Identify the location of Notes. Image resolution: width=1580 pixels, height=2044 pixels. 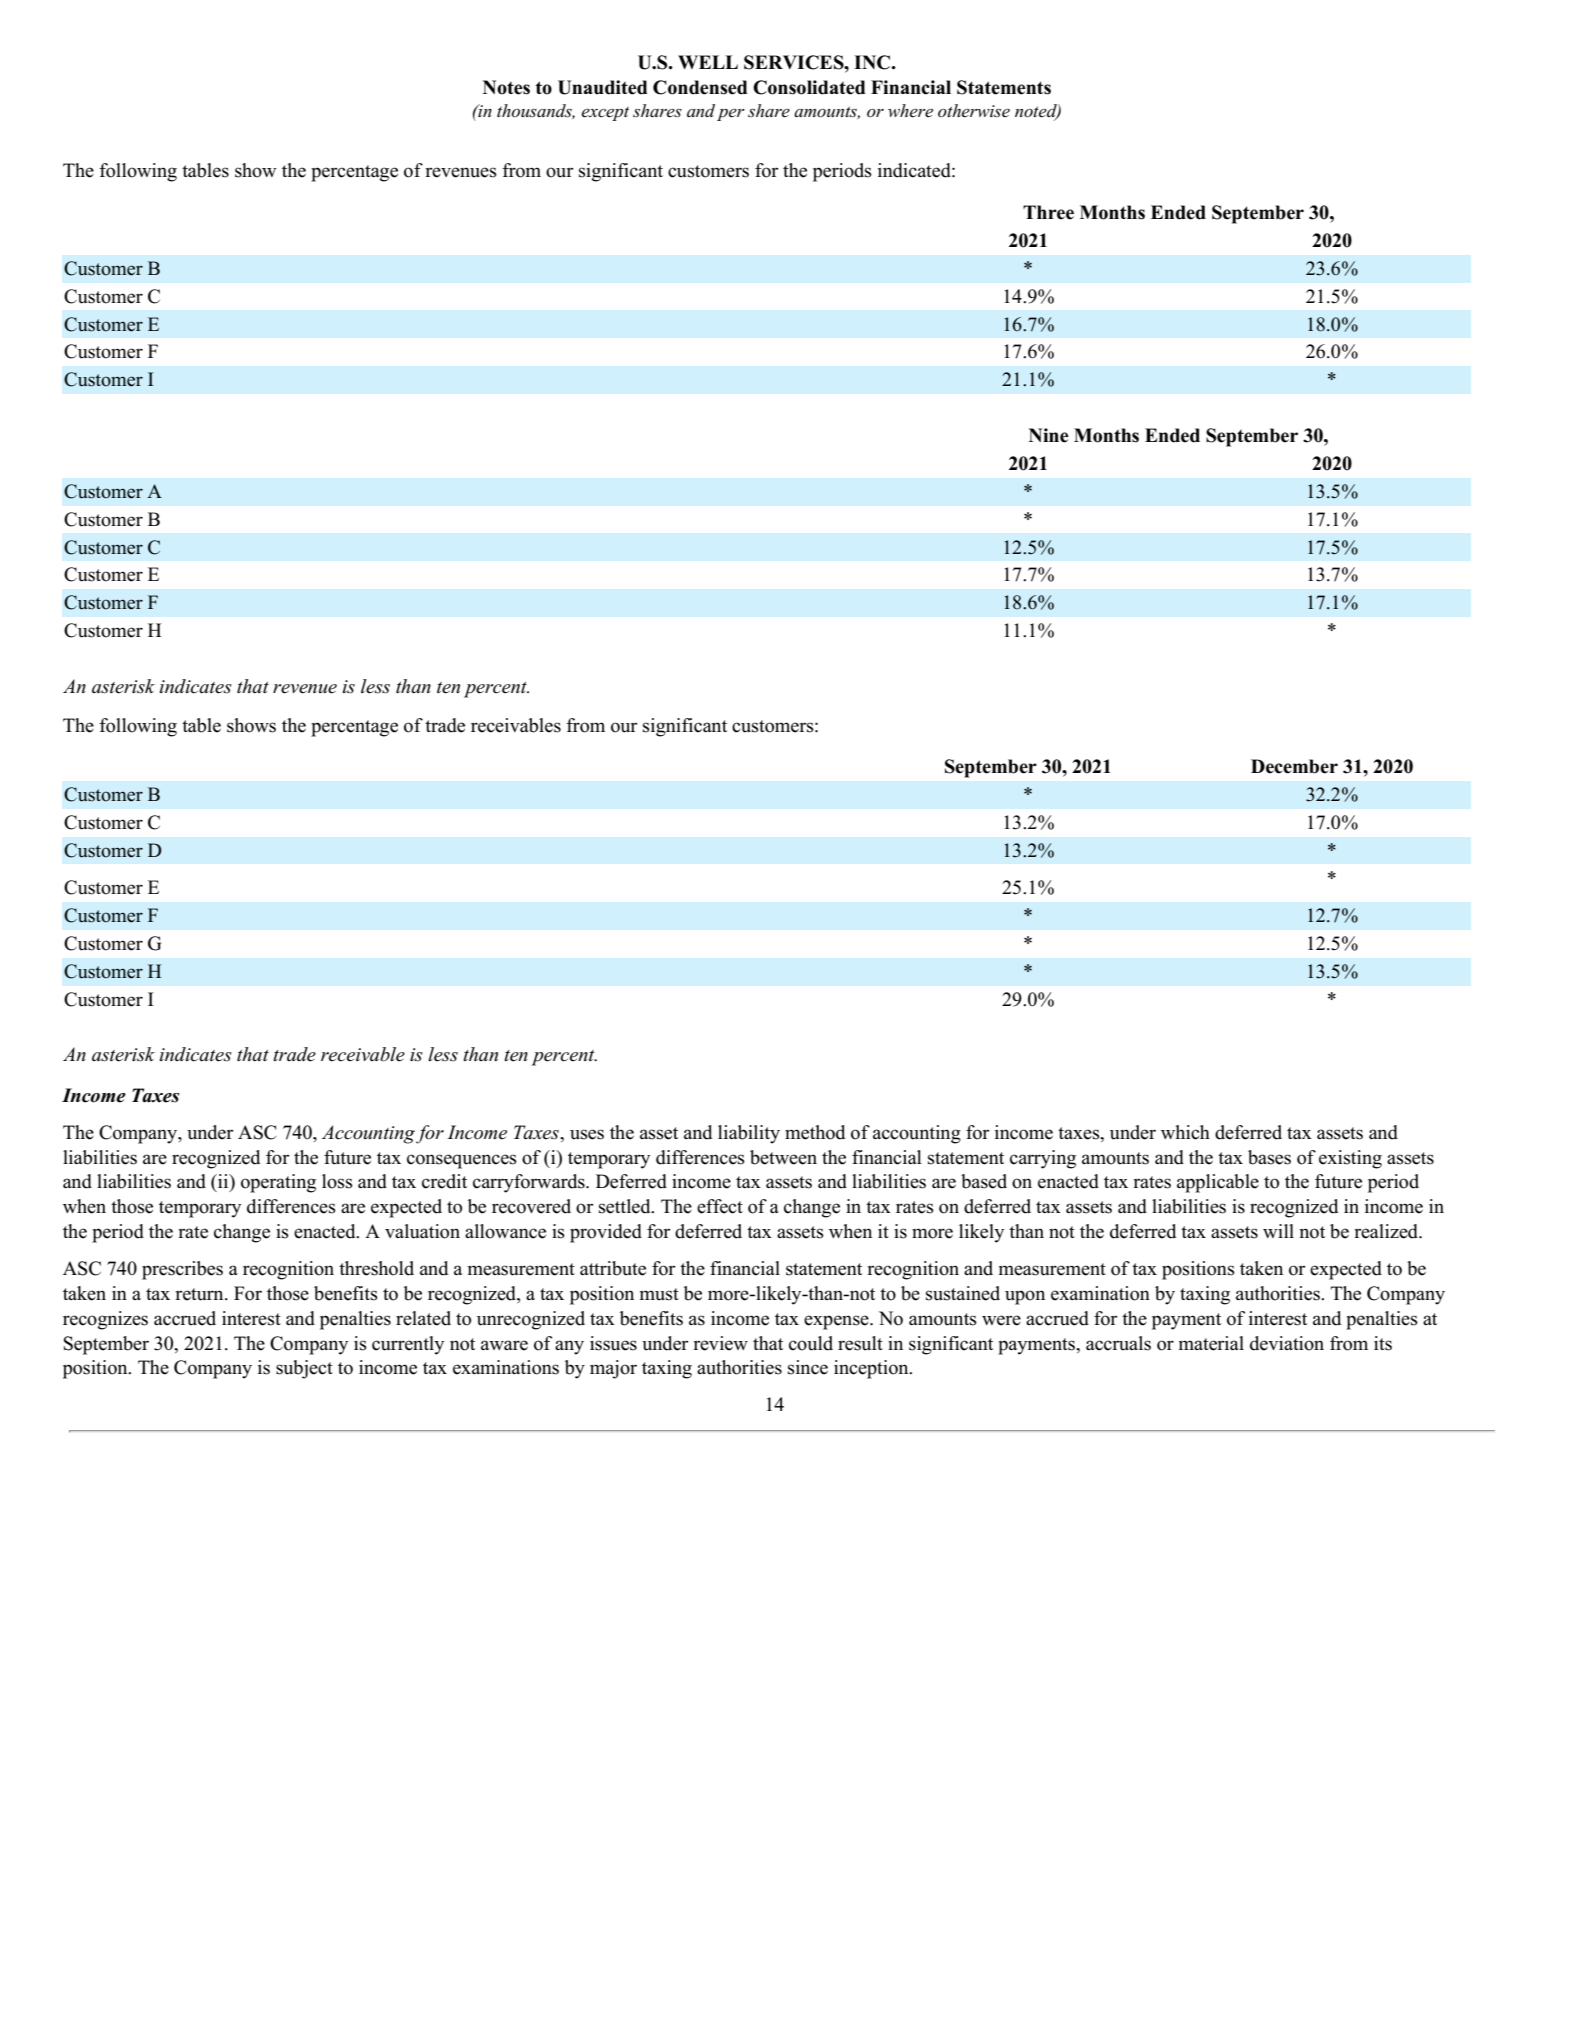
(506, 87).
